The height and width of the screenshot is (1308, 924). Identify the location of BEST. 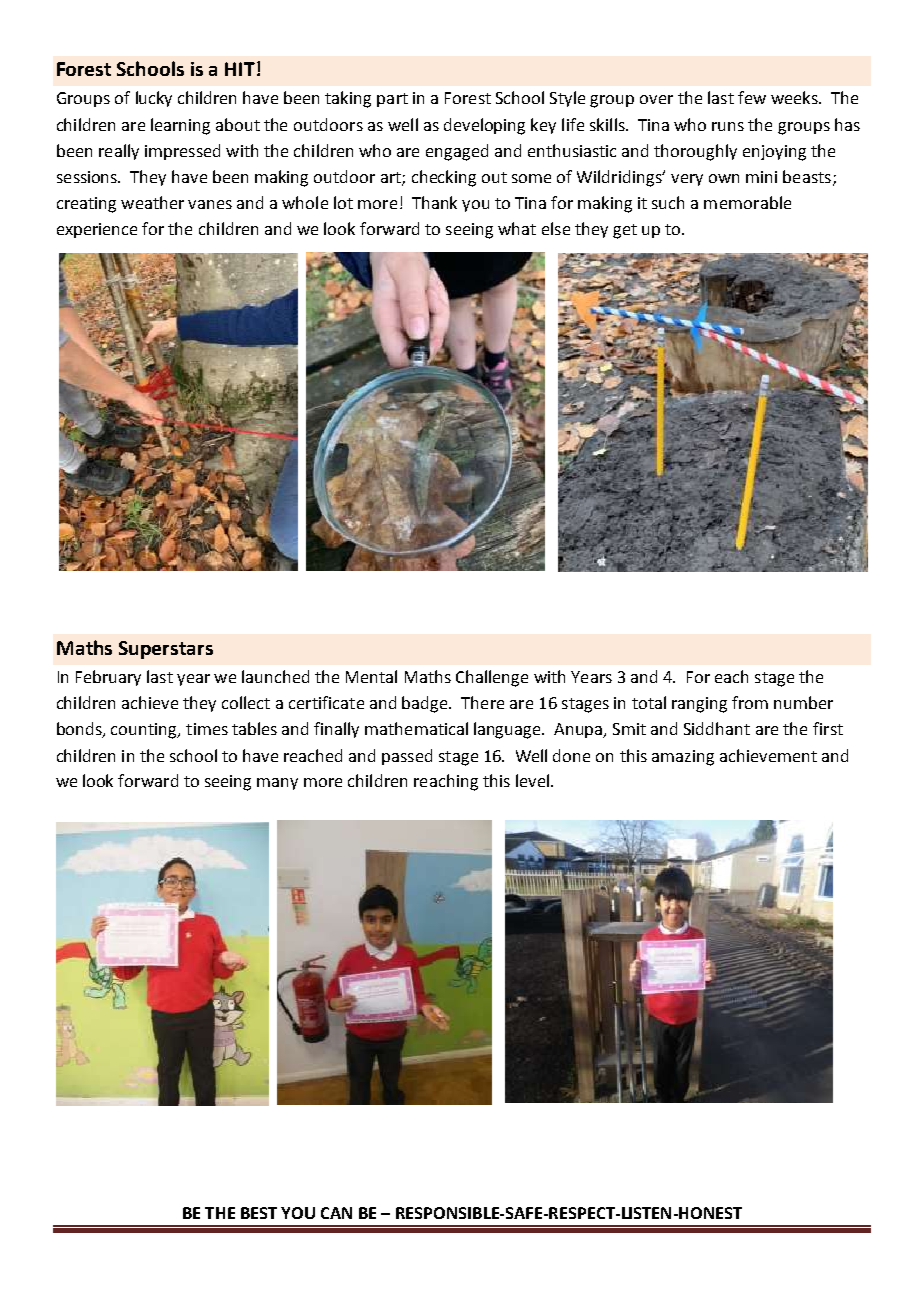
(259, 1213).
